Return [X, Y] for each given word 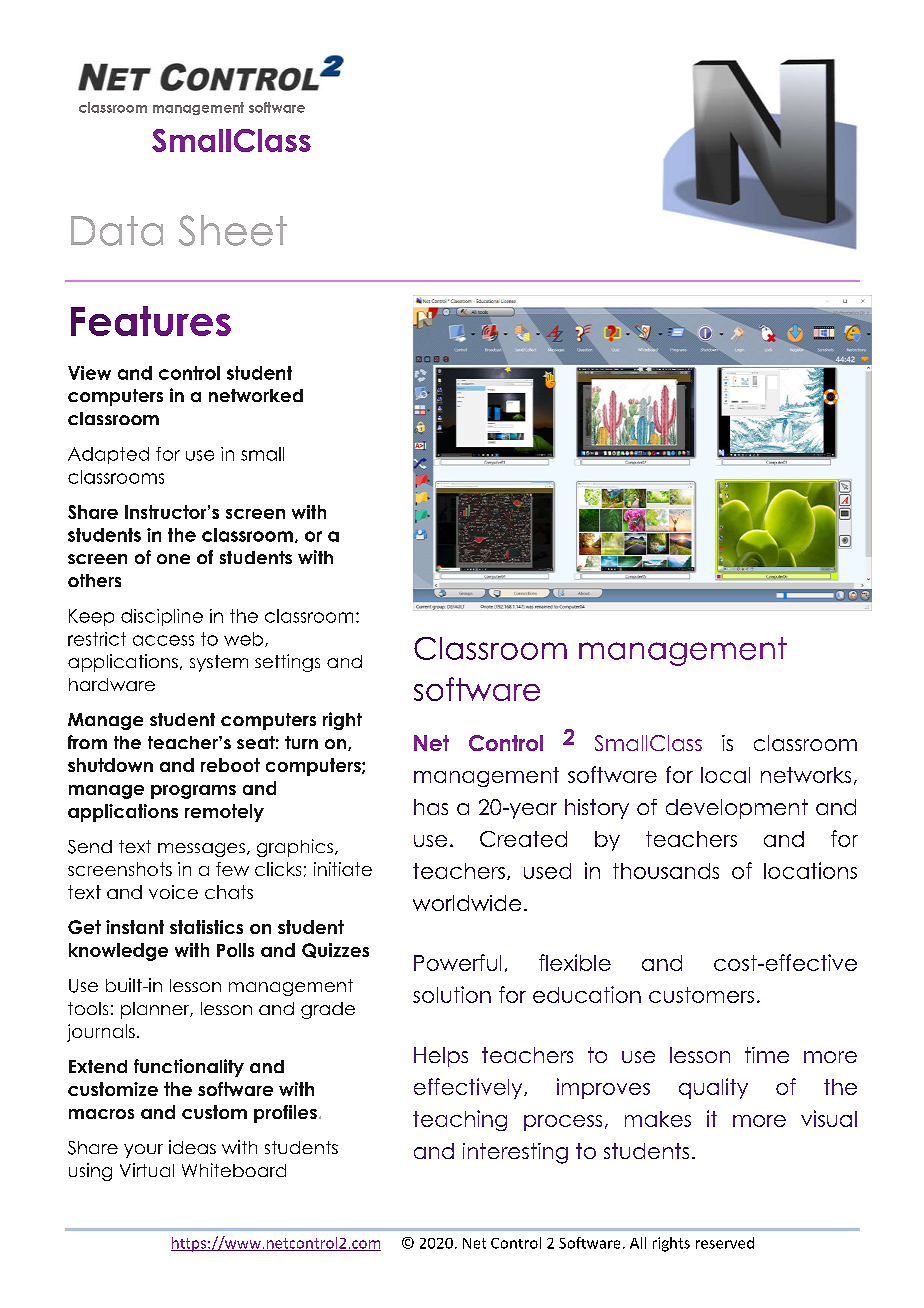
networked [256, 395]
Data [117, 231]
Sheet [233, 230]
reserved [725, 1243]
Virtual [147, 1170]
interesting [515, 1153]
